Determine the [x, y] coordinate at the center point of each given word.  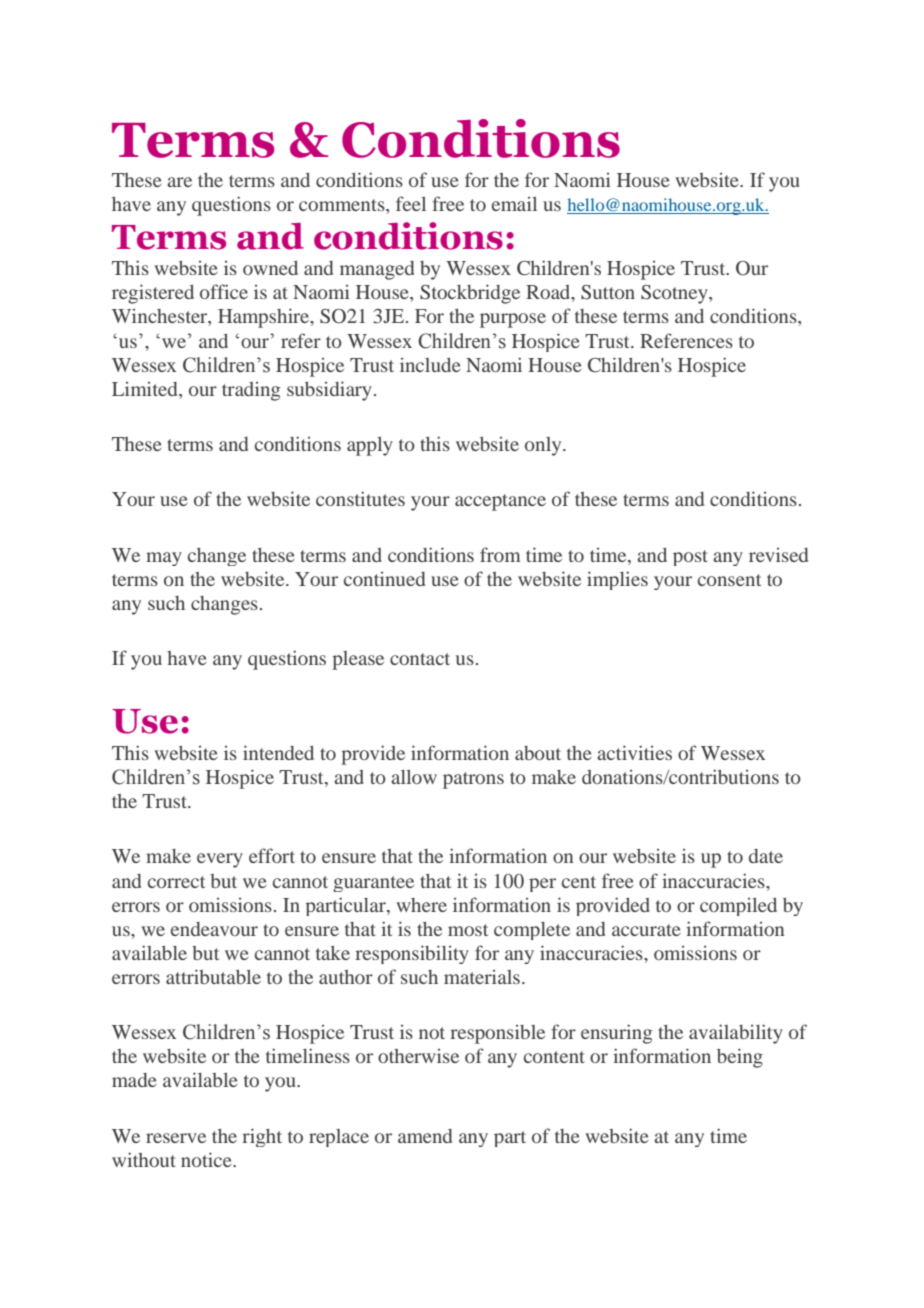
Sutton [608, 292]
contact [420, 659]
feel [411, 203]
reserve [176, 1138]
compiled [738, 907]
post [690, 558]
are [179, 182]
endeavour [214, 929]
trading [251, 391]
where [421, 905]
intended [278, 752]
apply [370, 446]
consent [729, 580]
